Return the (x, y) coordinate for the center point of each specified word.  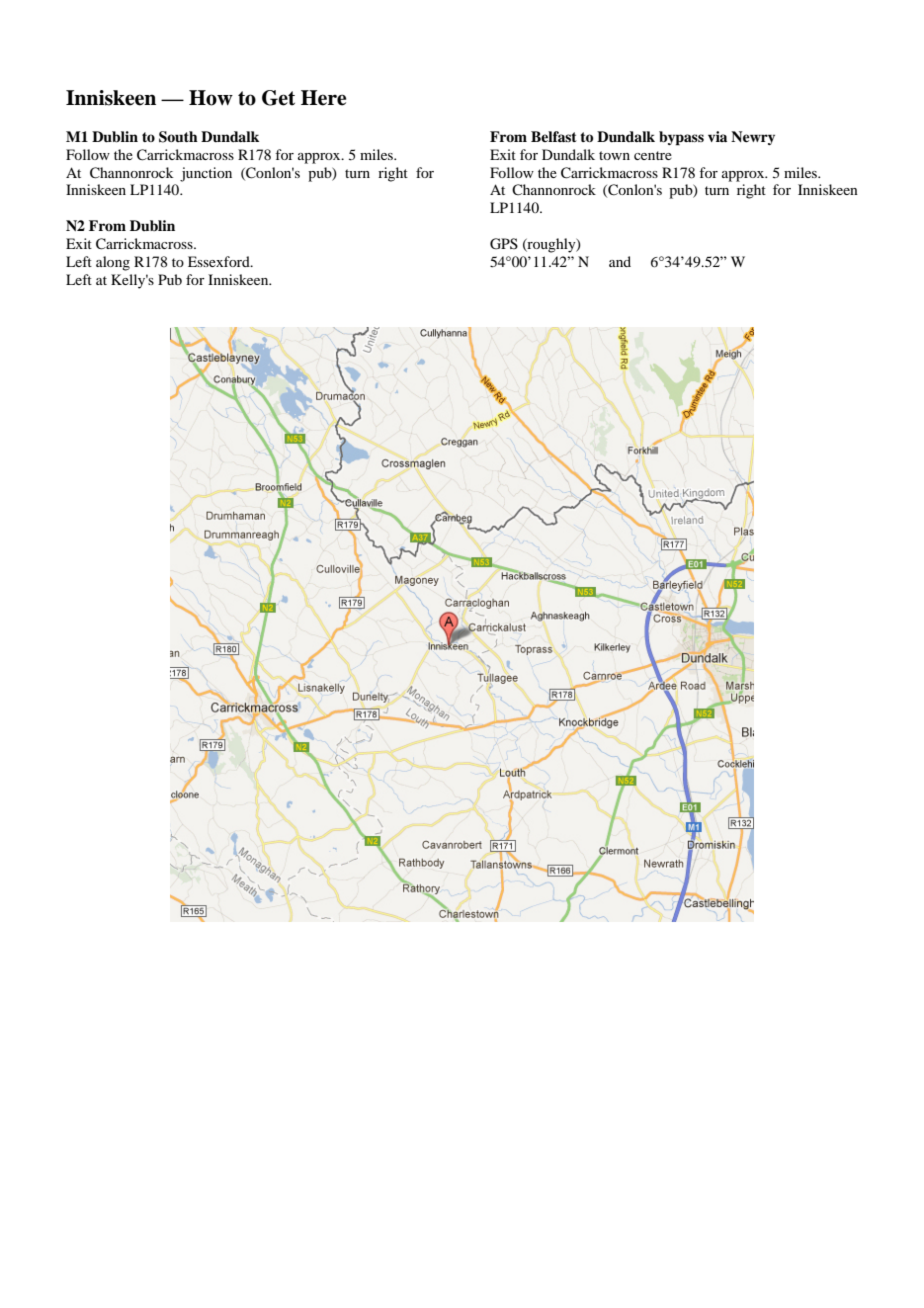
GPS (504, 244)
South (178, 137)
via (717, 136)
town (614, 155)
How (211, 98)
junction (206, 174)
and (620, 261)
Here (323, 98)
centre (653, 155)
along (113, 263)
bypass (681, 138)
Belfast (554, 136)
